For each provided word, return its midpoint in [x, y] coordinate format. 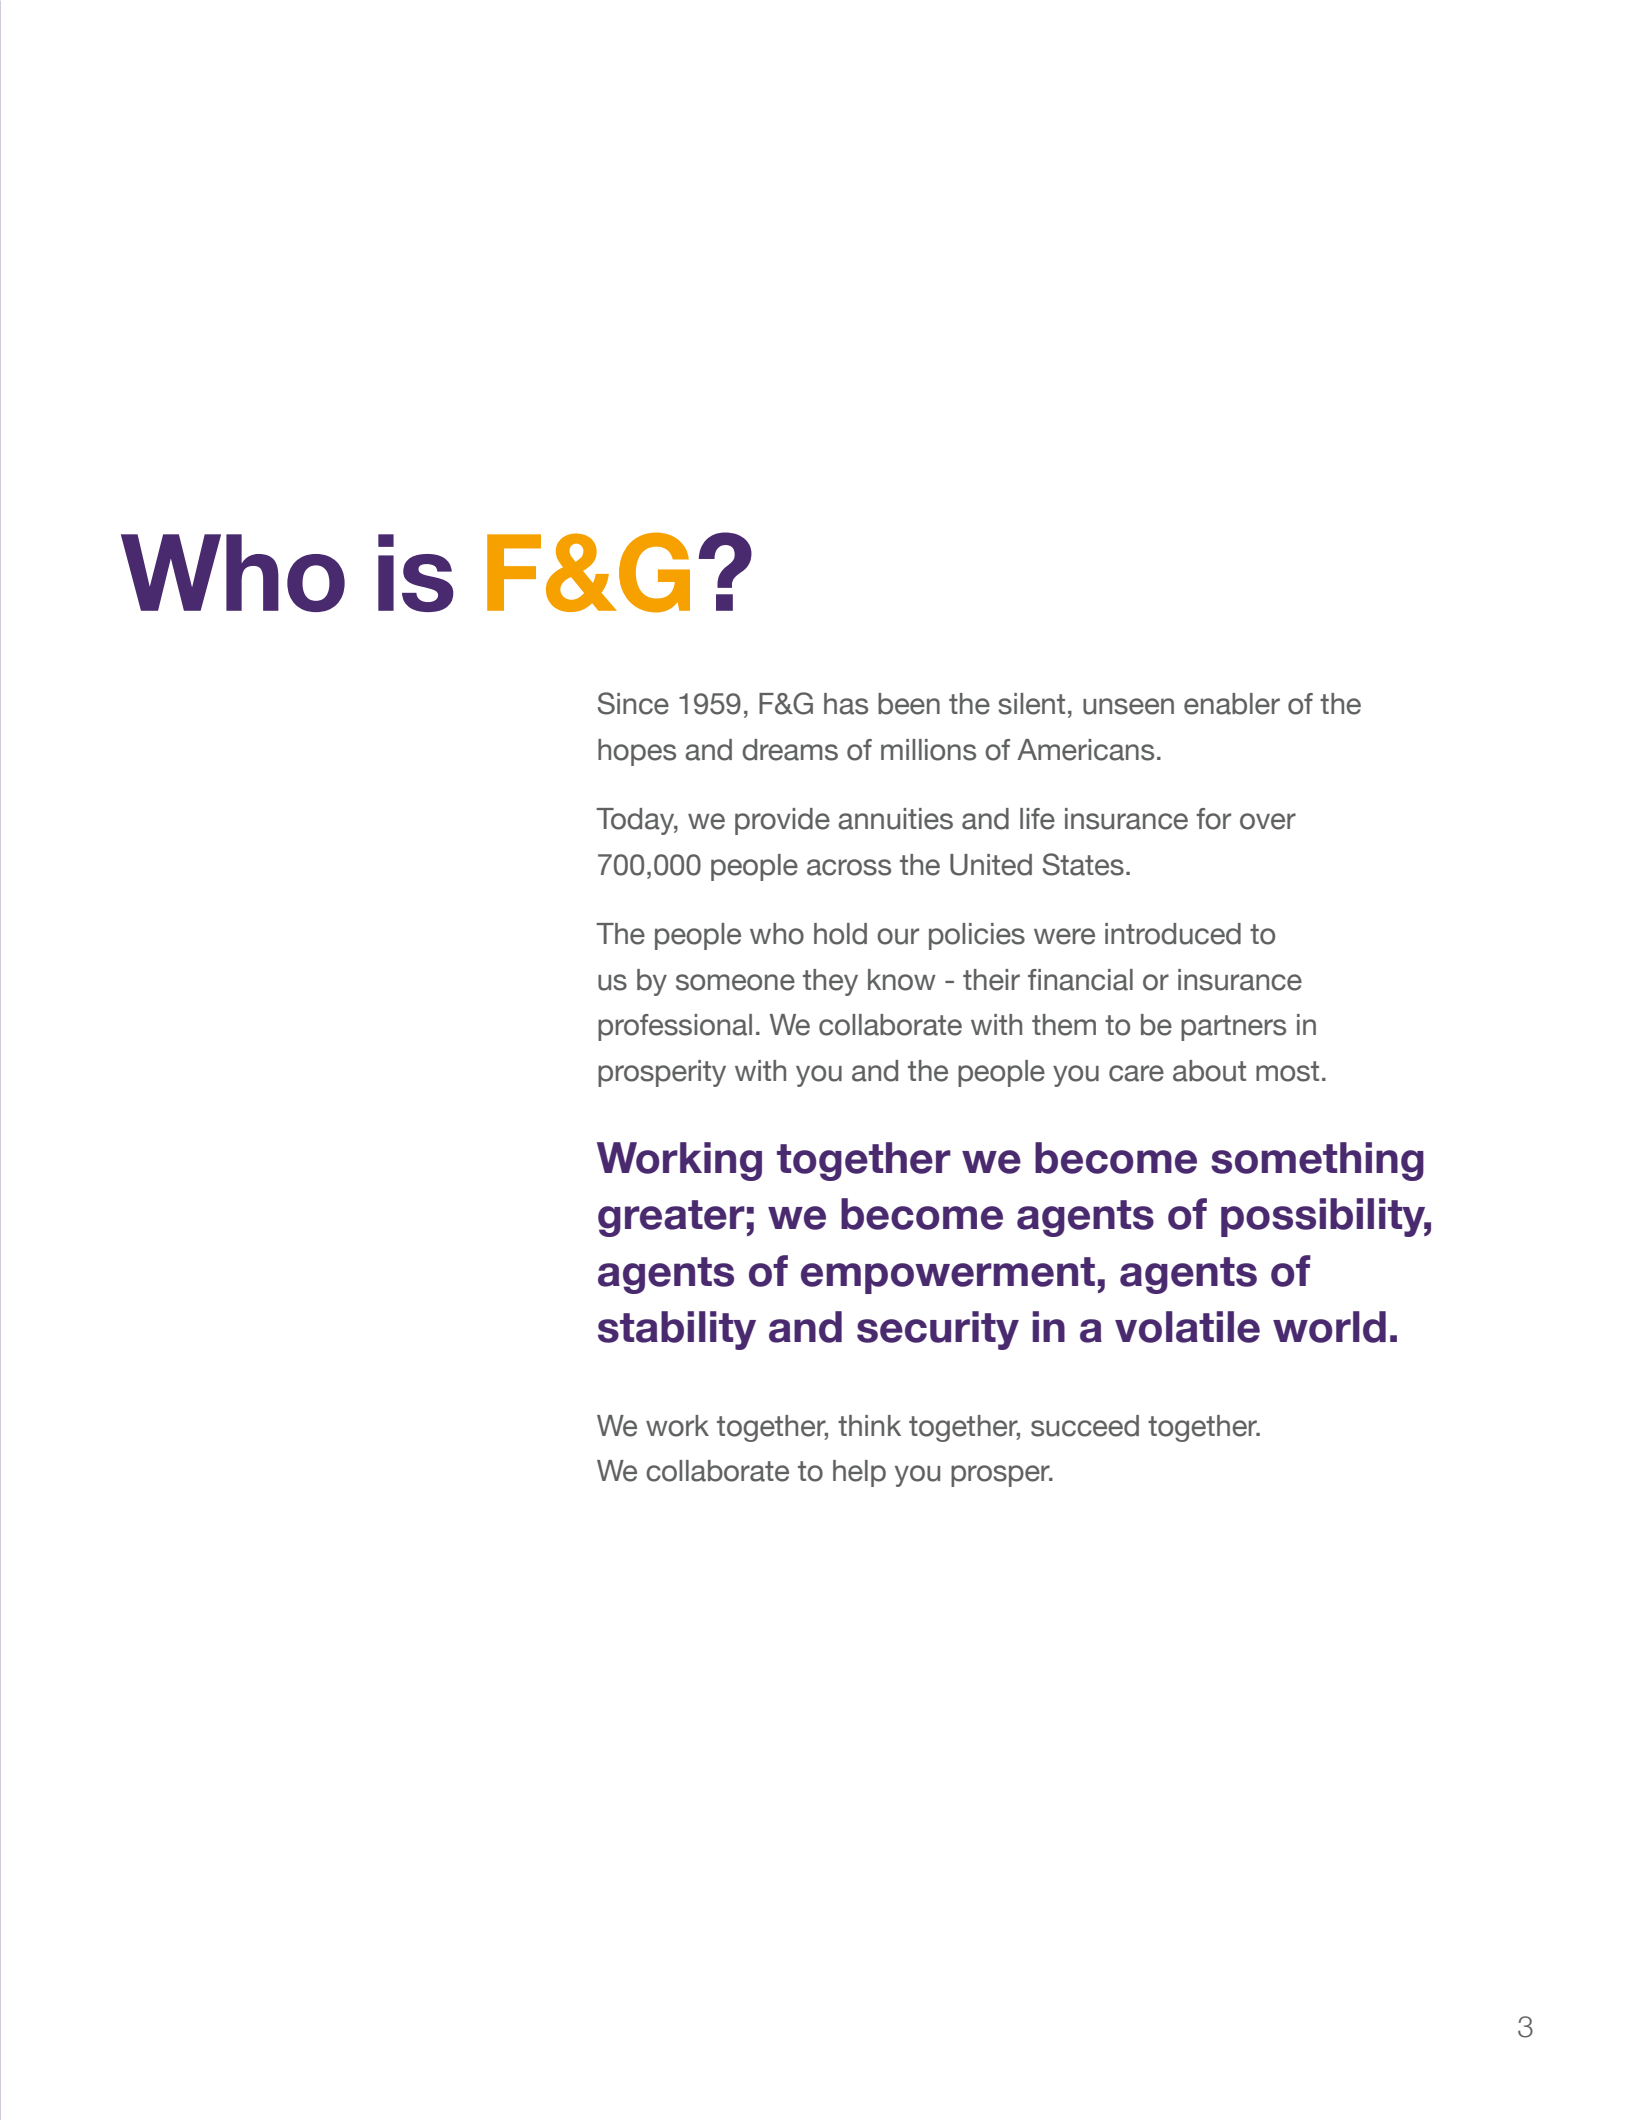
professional [675, 1027]
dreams [790, 750]
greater [671, 1218]
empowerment [948, 1275]
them [1064, 1025]
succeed [1085, 1426]
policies [977, 936]
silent [1031, 704]
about [1209, 1071]
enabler [1232, 704]
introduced [1173, 934]
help [859, 1473]
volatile [1187, 1327]
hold [840, 934]
